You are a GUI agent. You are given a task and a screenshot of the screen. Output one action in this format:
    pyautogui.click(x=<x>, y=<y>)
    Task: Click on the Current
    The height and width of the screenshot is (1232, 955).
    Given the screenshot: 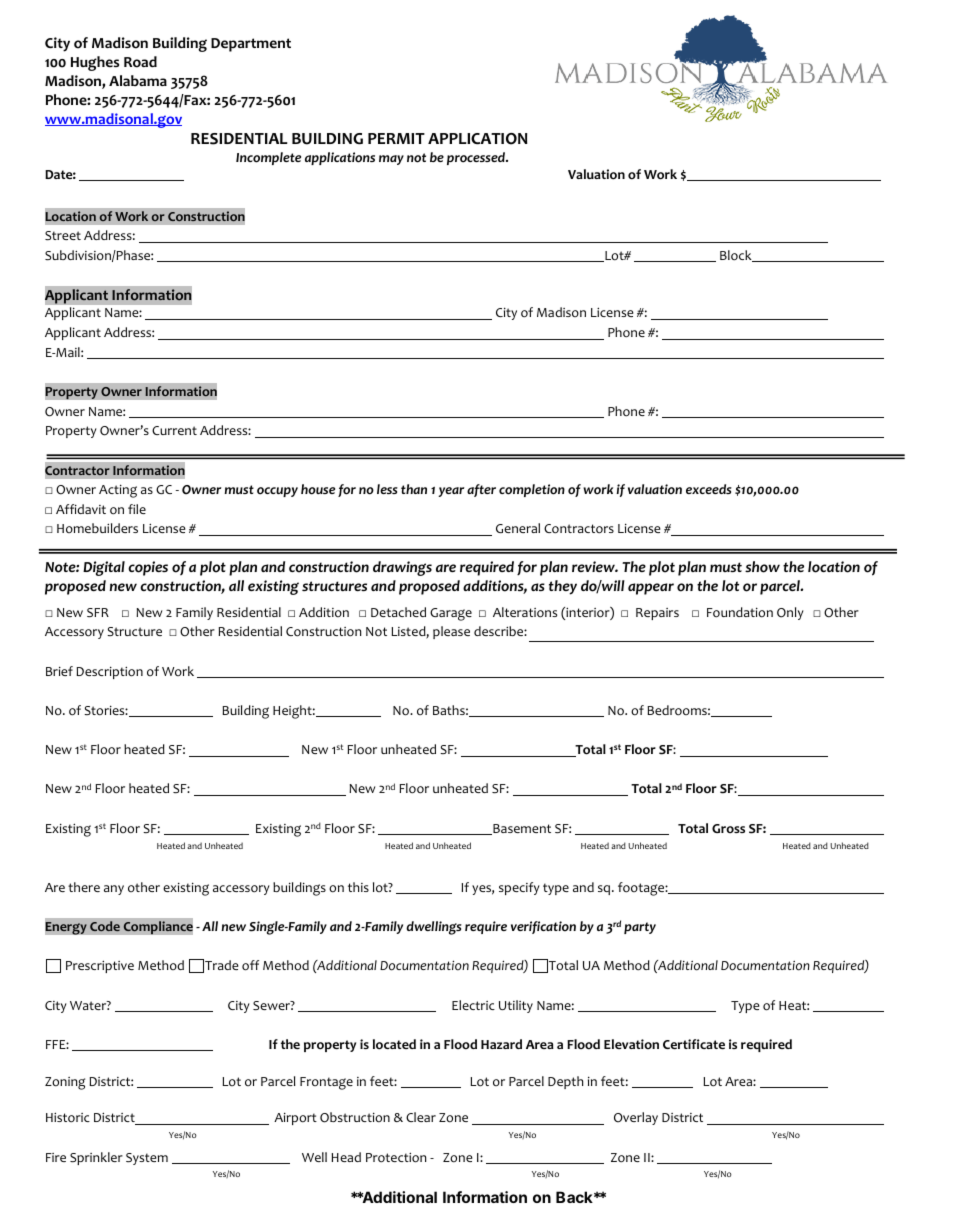 What is the action you would take?
    pyautogui.click(x=174, y=430)
